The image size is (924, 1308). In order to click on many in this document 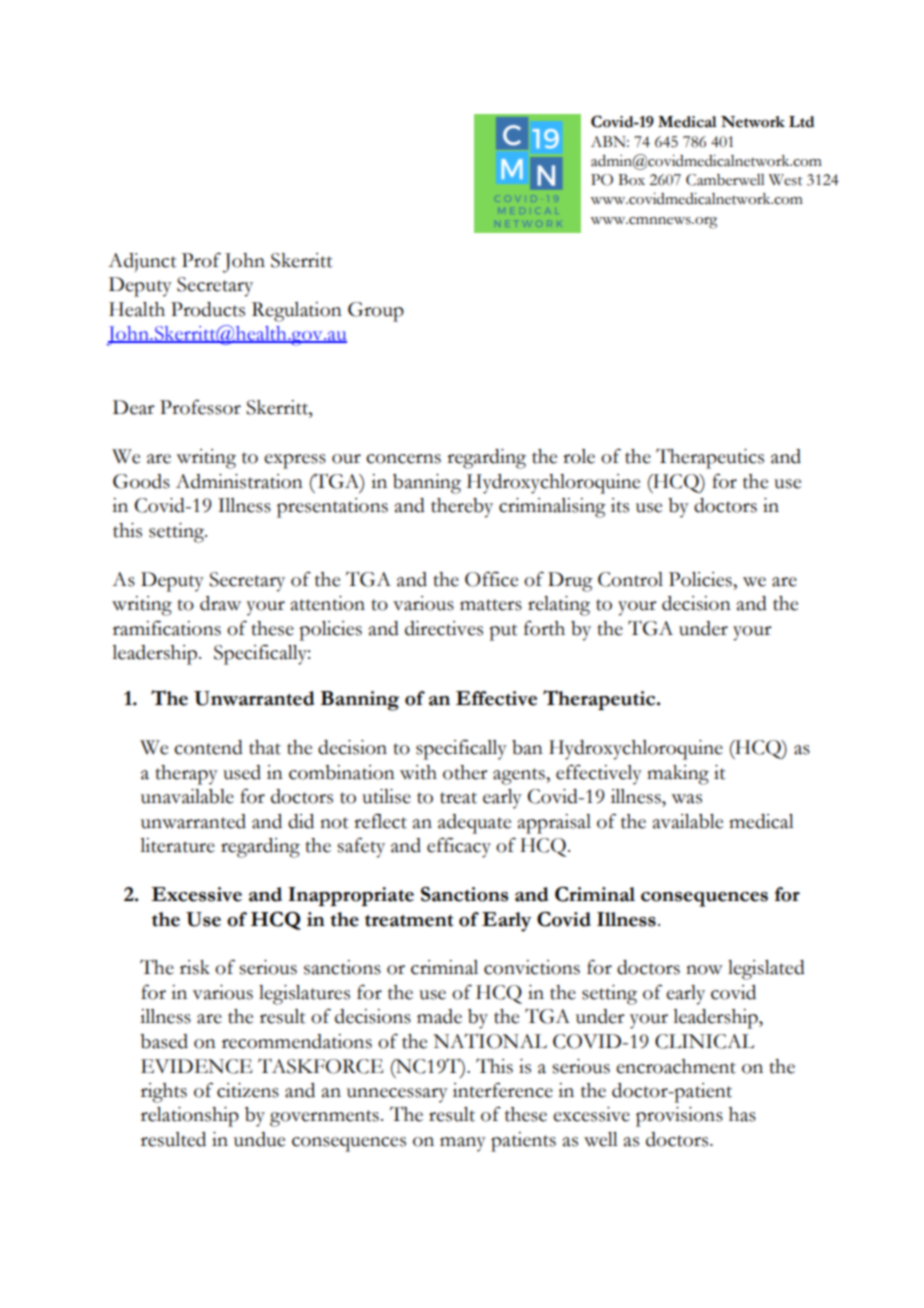, I will do `click(463, 1144)`.
